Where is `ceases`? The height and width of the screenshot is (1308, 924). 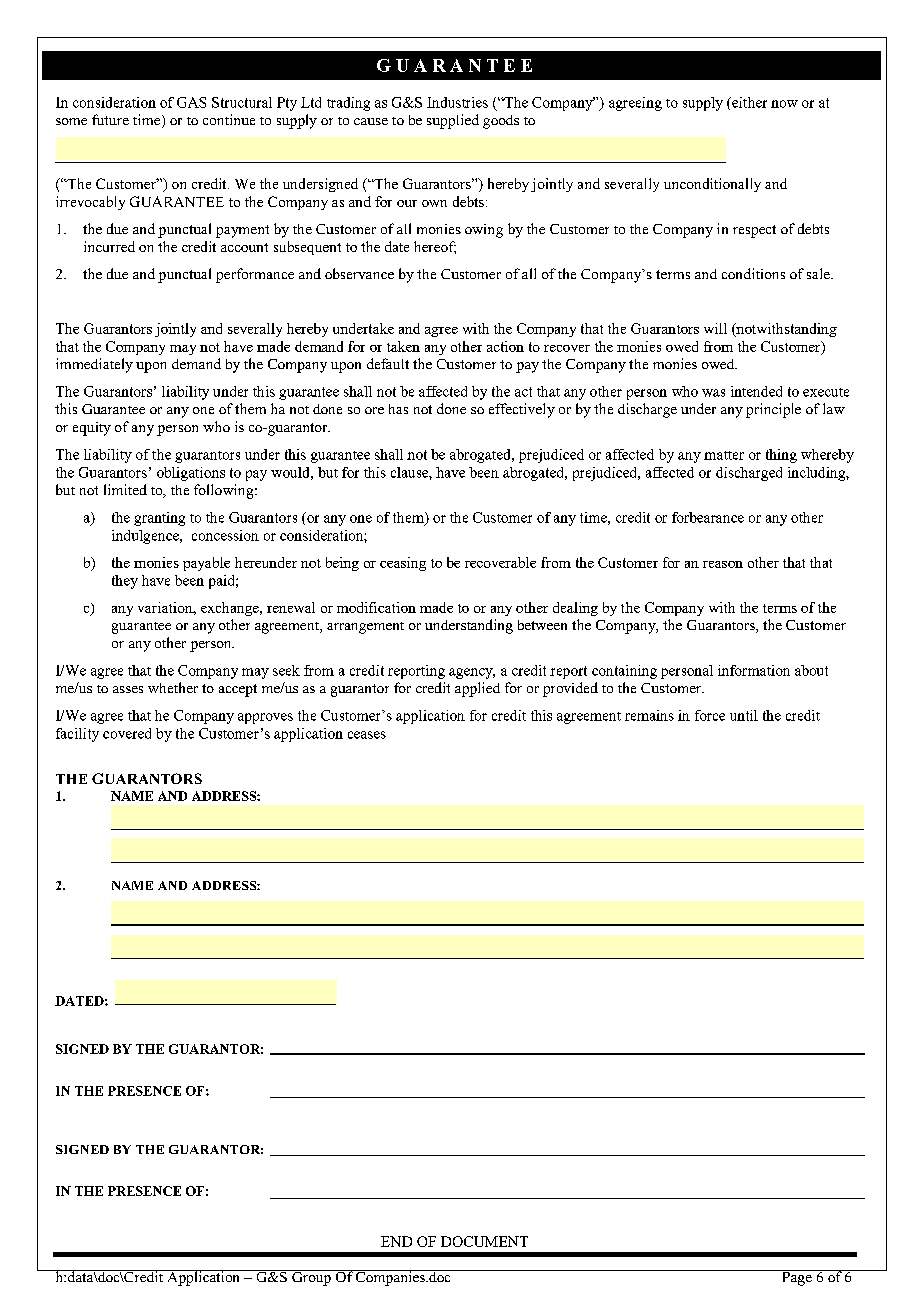
ceases is located at coordinates (367, 735).
